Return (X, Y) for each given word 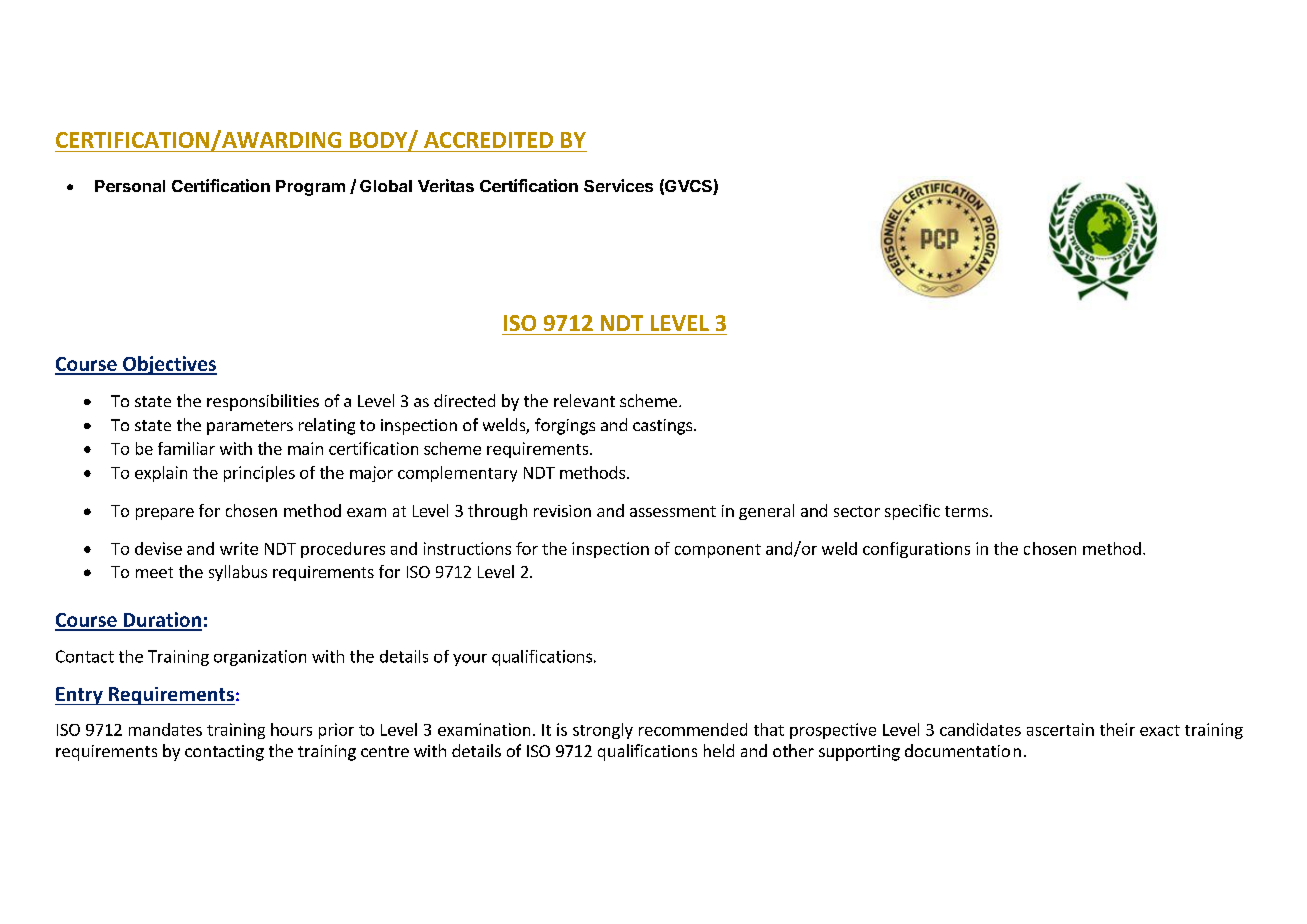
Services (618, 185)
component (718, 551)
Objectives (169, 365)
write (239, 548)
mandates (165, 729)
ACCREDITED (488, 140)
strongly (603, 731)
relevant (584, 400)
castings (664, 427)
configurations (916, 550)
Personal (130, 186)
